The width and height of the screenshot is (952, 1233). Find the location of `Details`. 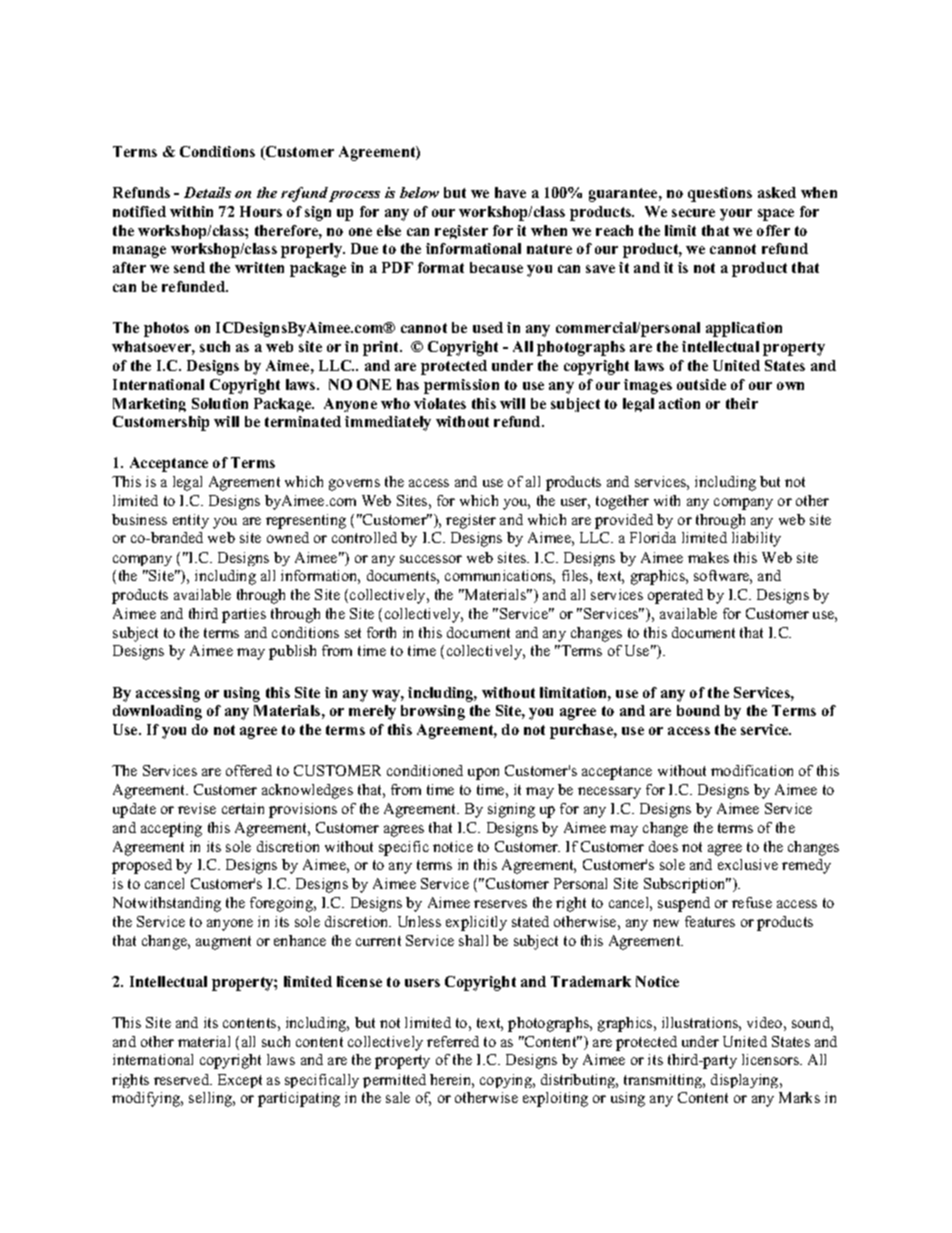

Details is located at coordinates (207, 192).
